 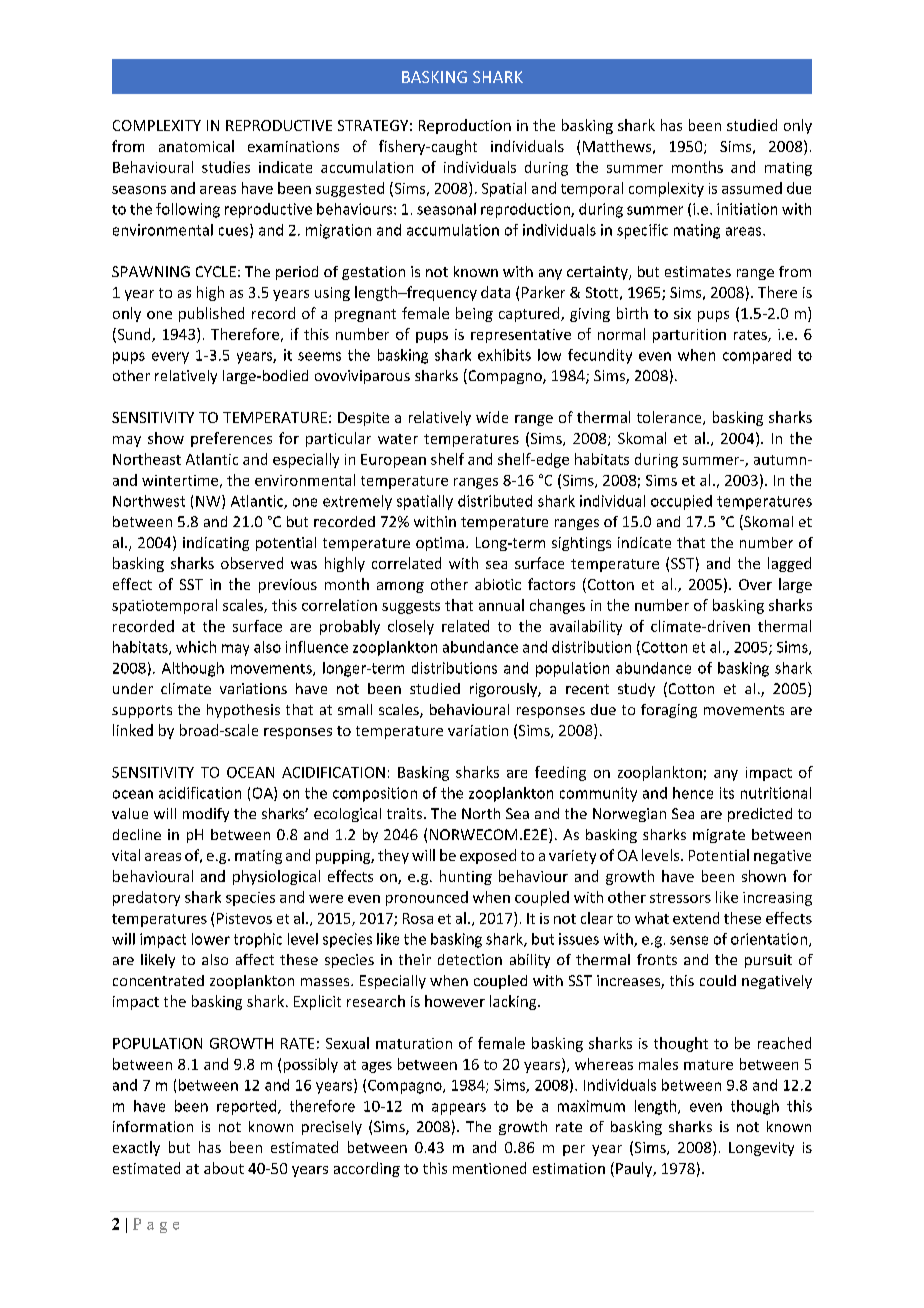 What do you see at coordinates (216, 544) in the screenshot?
I see `indicating` at bounding box center [216, 544].
